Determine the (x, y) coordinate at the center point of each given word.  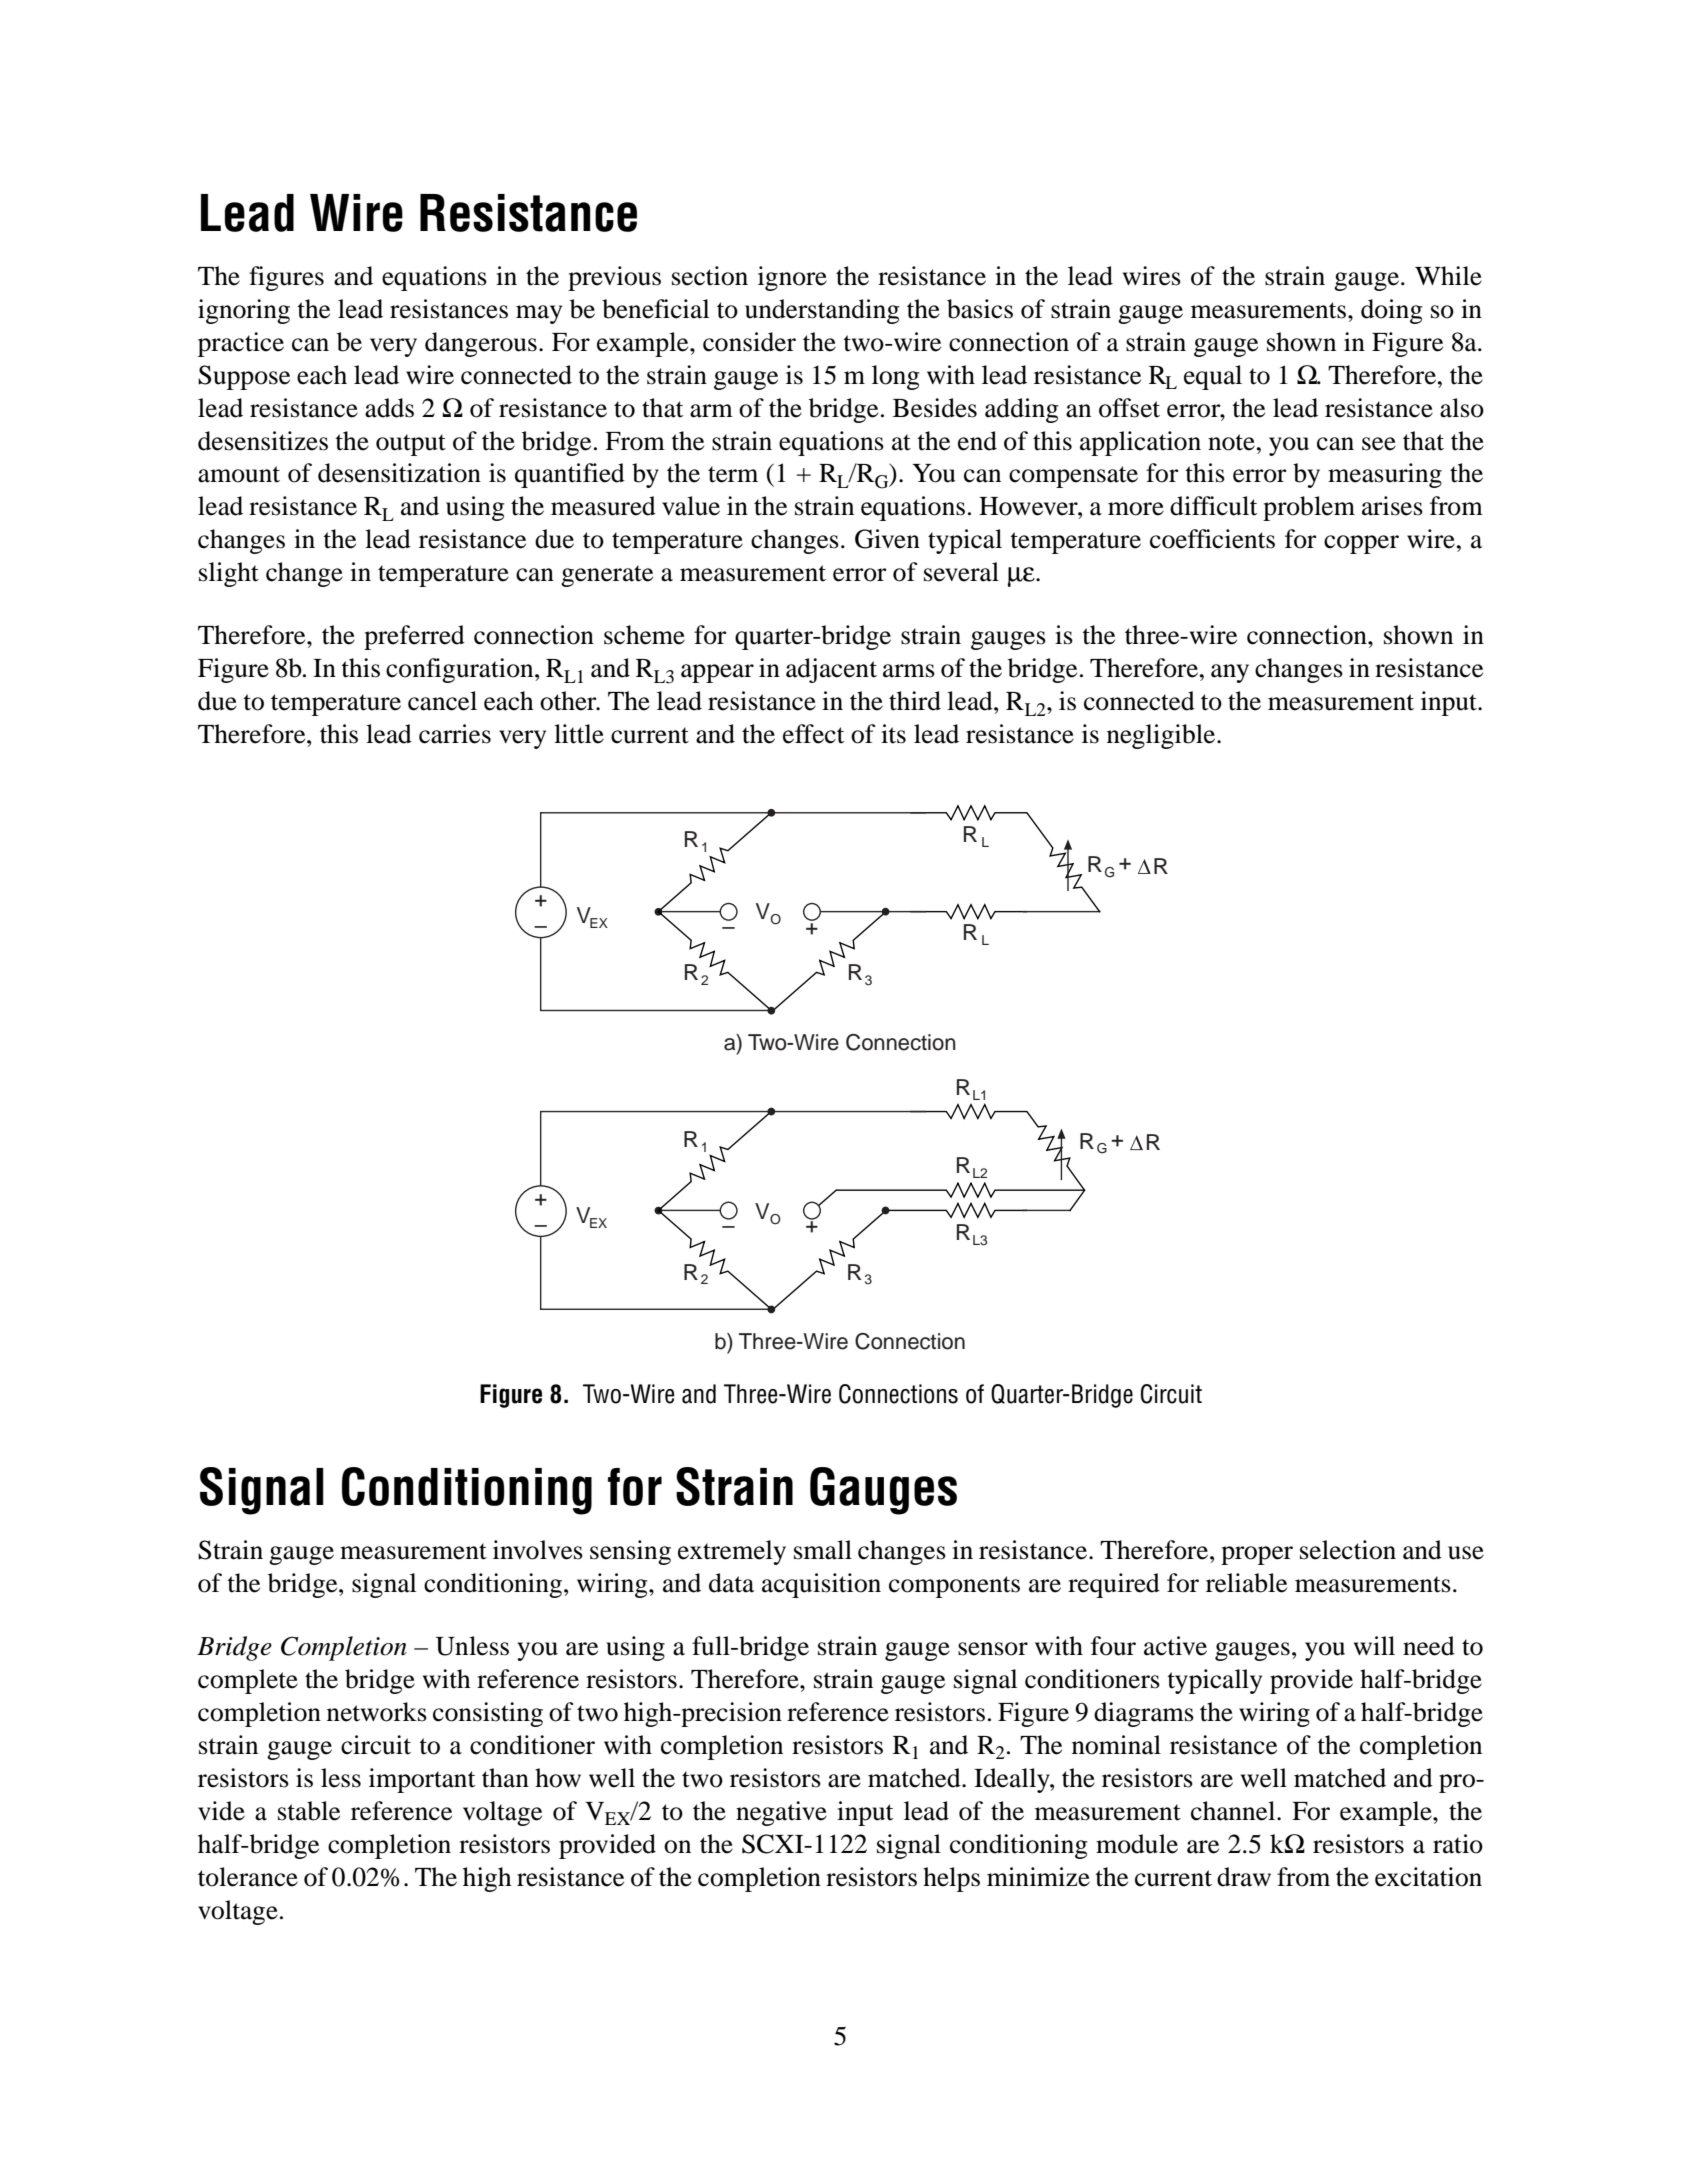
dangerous (481, 344)
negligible (1162, 736)
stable (309, 1811)
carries (455, 734)
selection (1348, 1550)
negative (781, 1813)
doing (1392, 311)
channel (1234, 1811)
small (823, 1550)
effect (813, 734)
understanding (822, 311)
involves (538, 1550)
